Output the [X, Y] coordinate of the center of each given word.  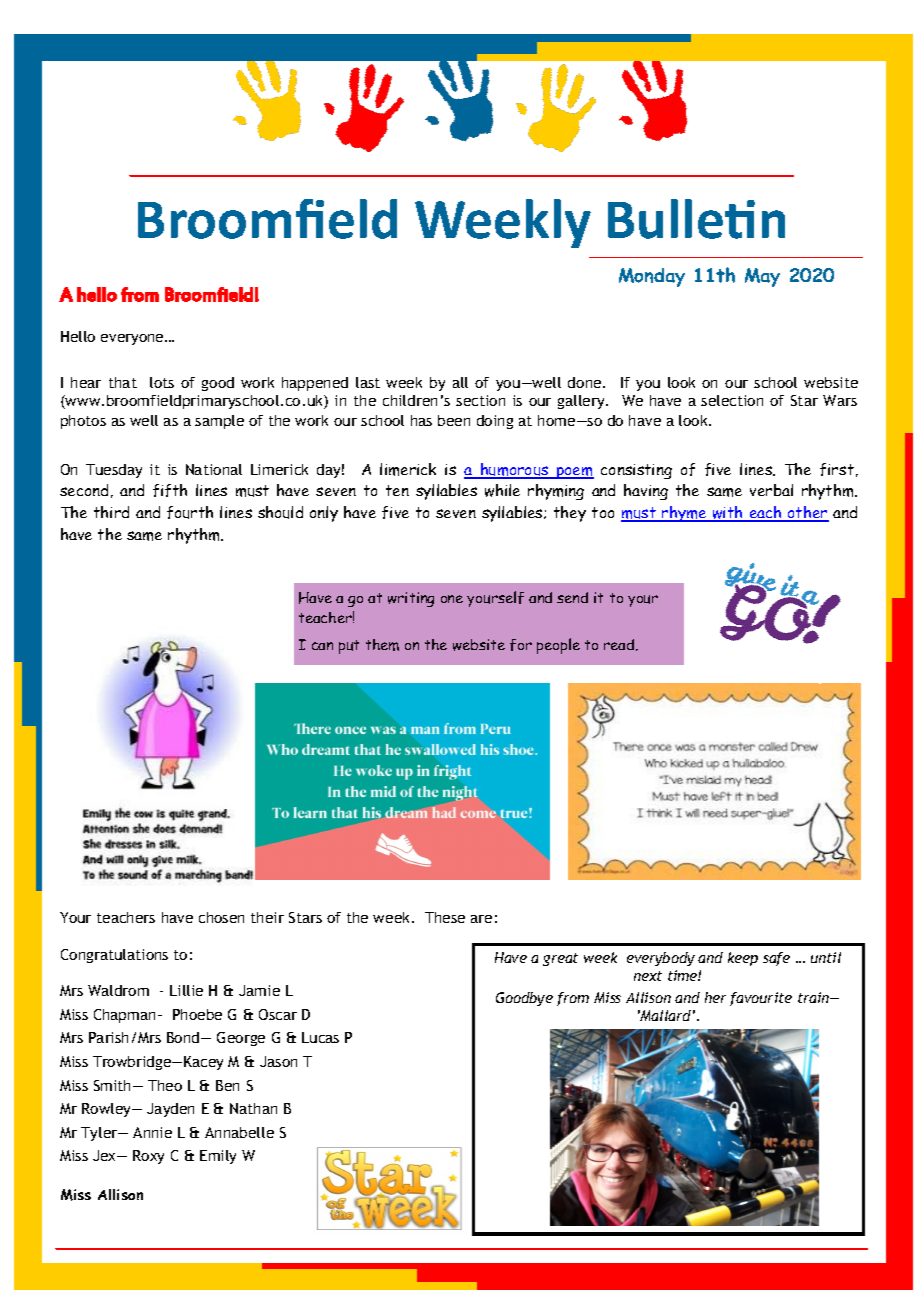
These [445, 917]
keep [743, 959]
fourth [190, 512]
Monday [652, 277]
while [502, 490]
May [762, 277]
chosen [221, 917]
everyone [133, 339]
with [728, 514]
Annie [152, 1132]
